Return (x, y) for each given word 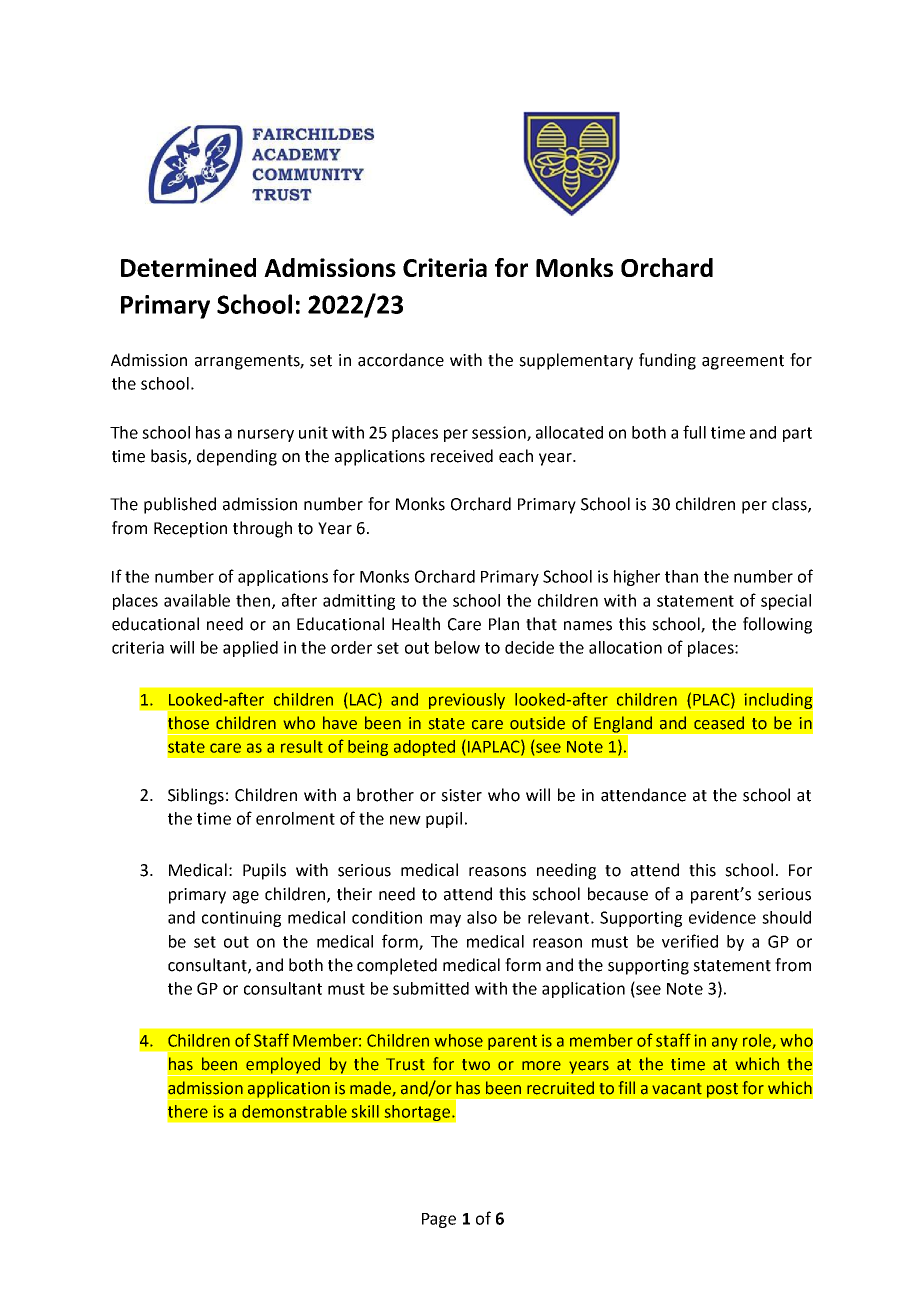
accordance (401, 360)
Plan (504, 624)
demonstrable (294, 1111)
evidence (722, 917)
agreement (743, 362)
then (253, 600)
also (482, 917)
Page (439, 1220)
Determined (188, 267)
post (722, 1090)
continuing (241, 919)
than (681, 576)
